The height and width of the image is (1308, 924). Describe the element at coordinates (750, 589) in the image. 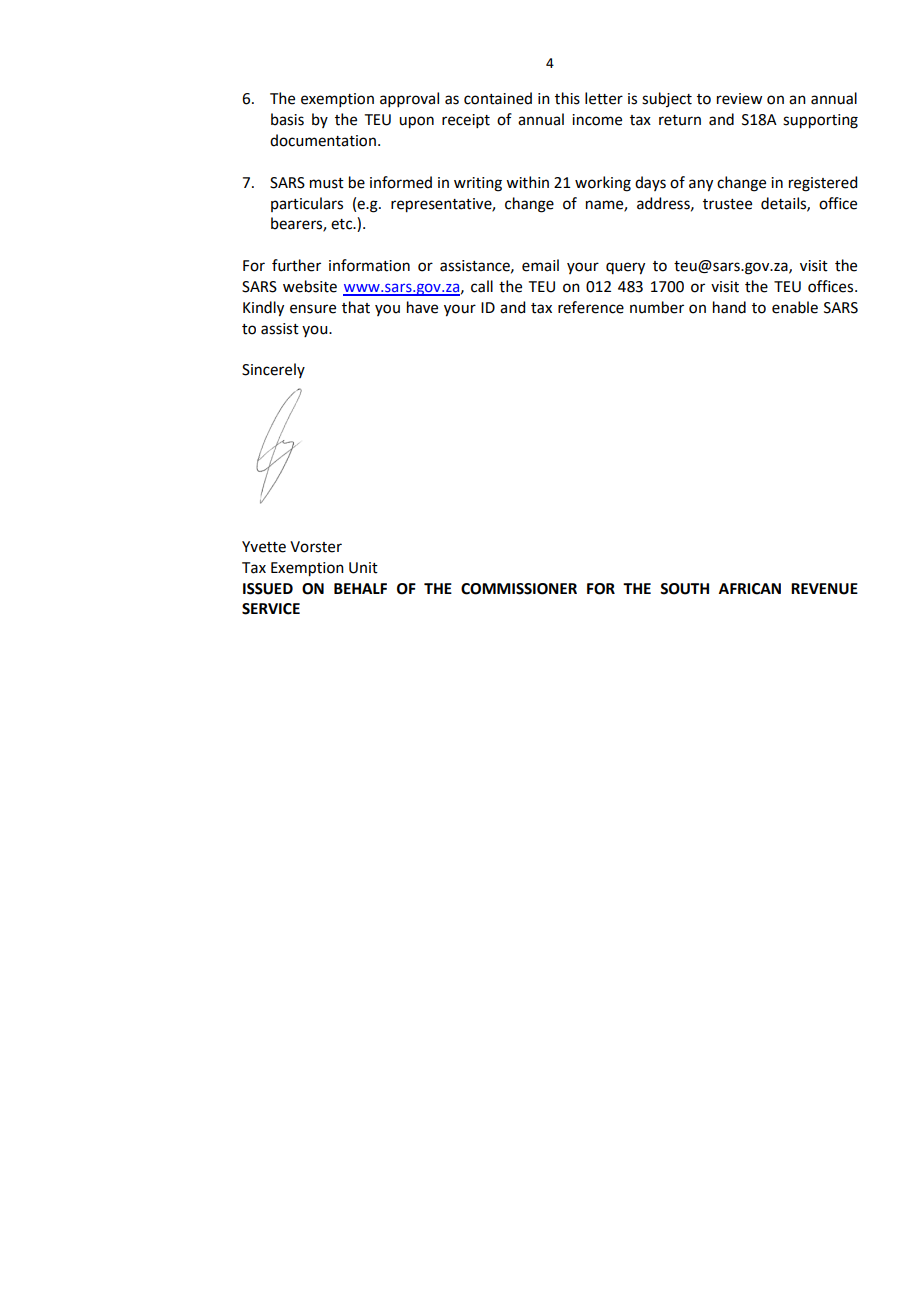

I see `AFRICAN` at that location.
